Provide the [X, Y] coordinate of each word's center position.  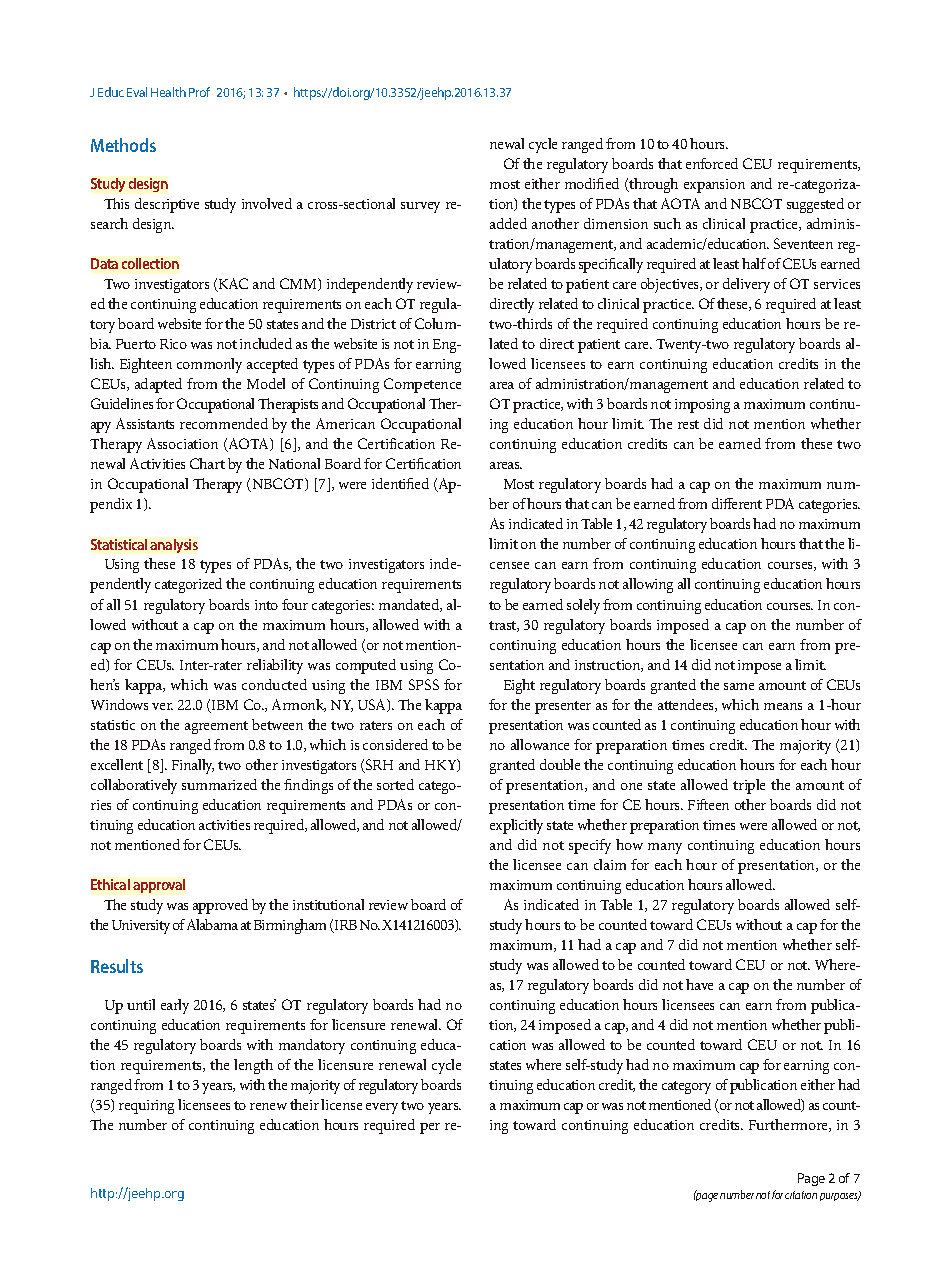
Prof [199, 92]
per [430, 1128]
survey [420, 207]
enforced [712, 163]
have [699, 984]
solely [583, 606]
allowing [648, 585]
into [266, 605]
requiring [146, 1107]
